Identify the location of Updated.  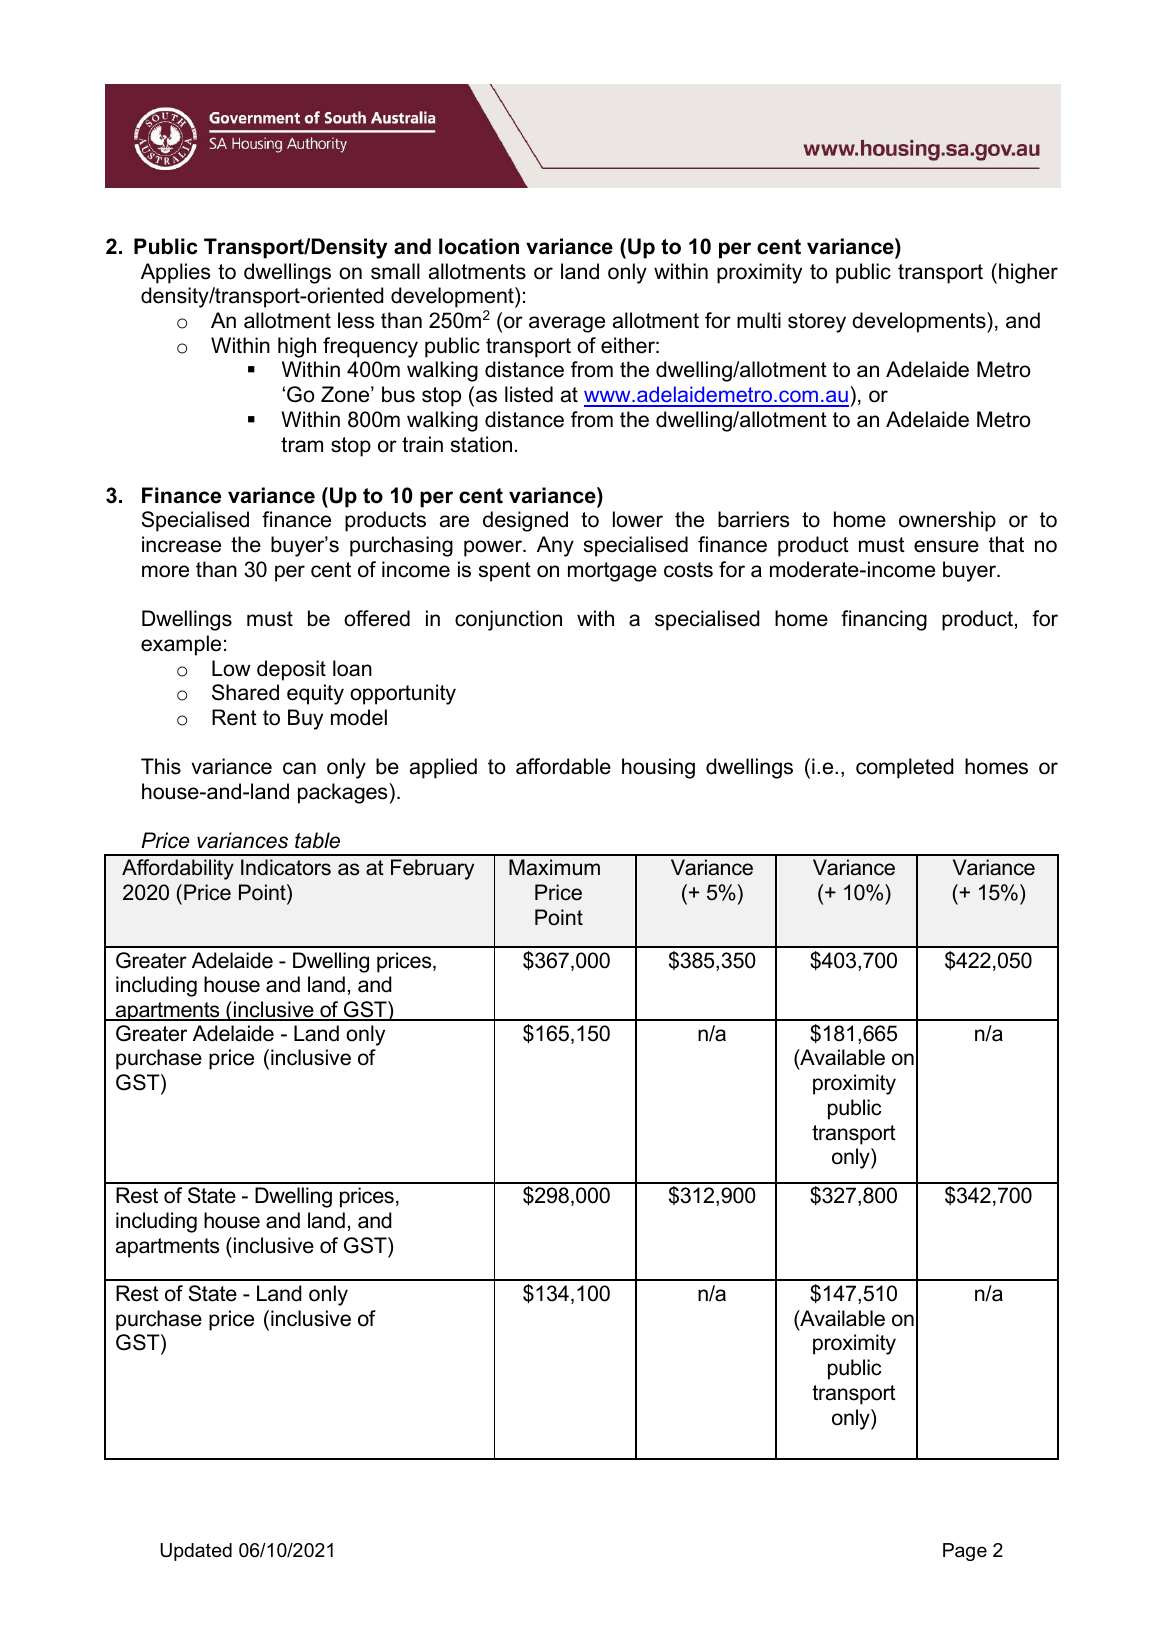
(196, 1552).
